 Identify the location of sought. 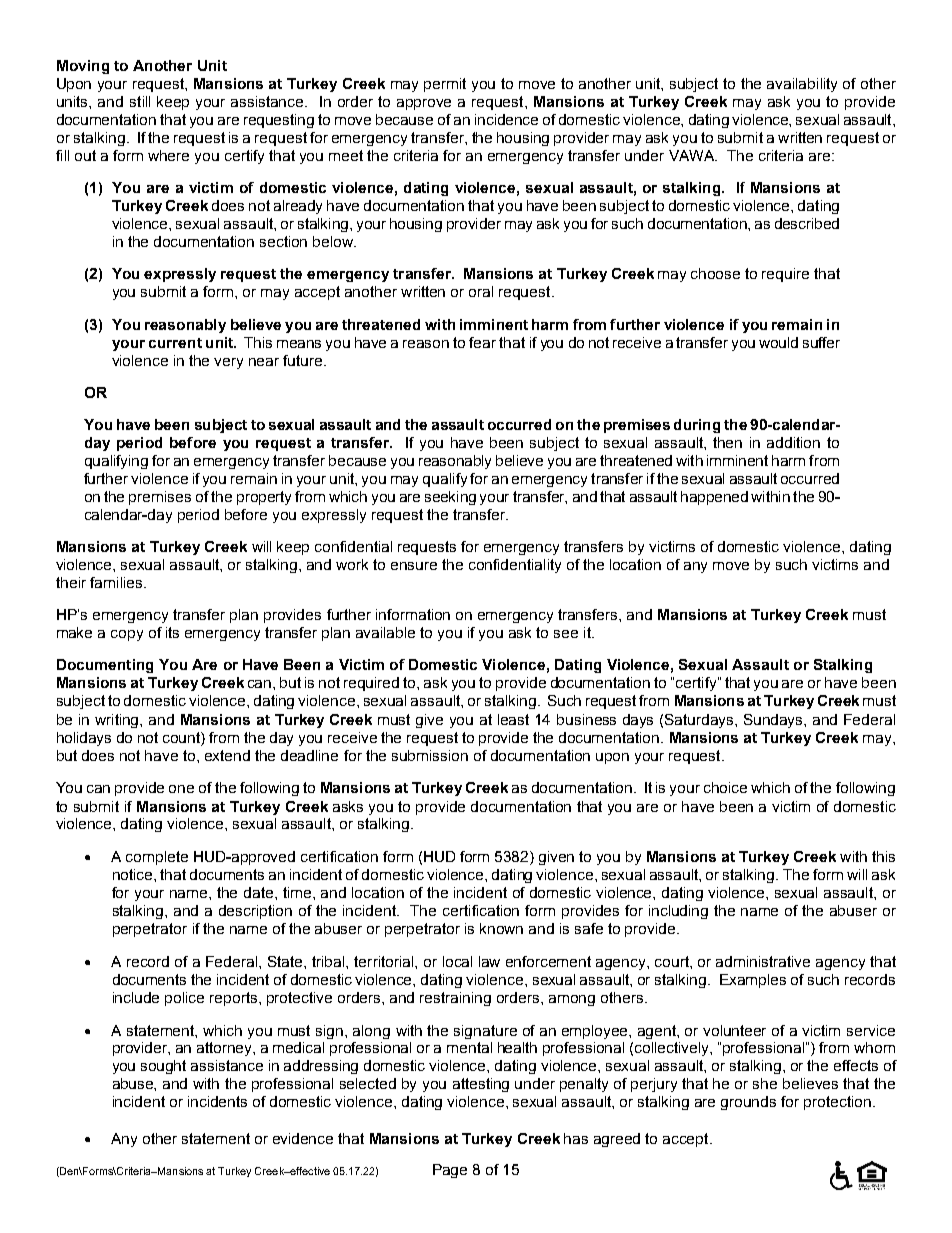
(163, 1067).
